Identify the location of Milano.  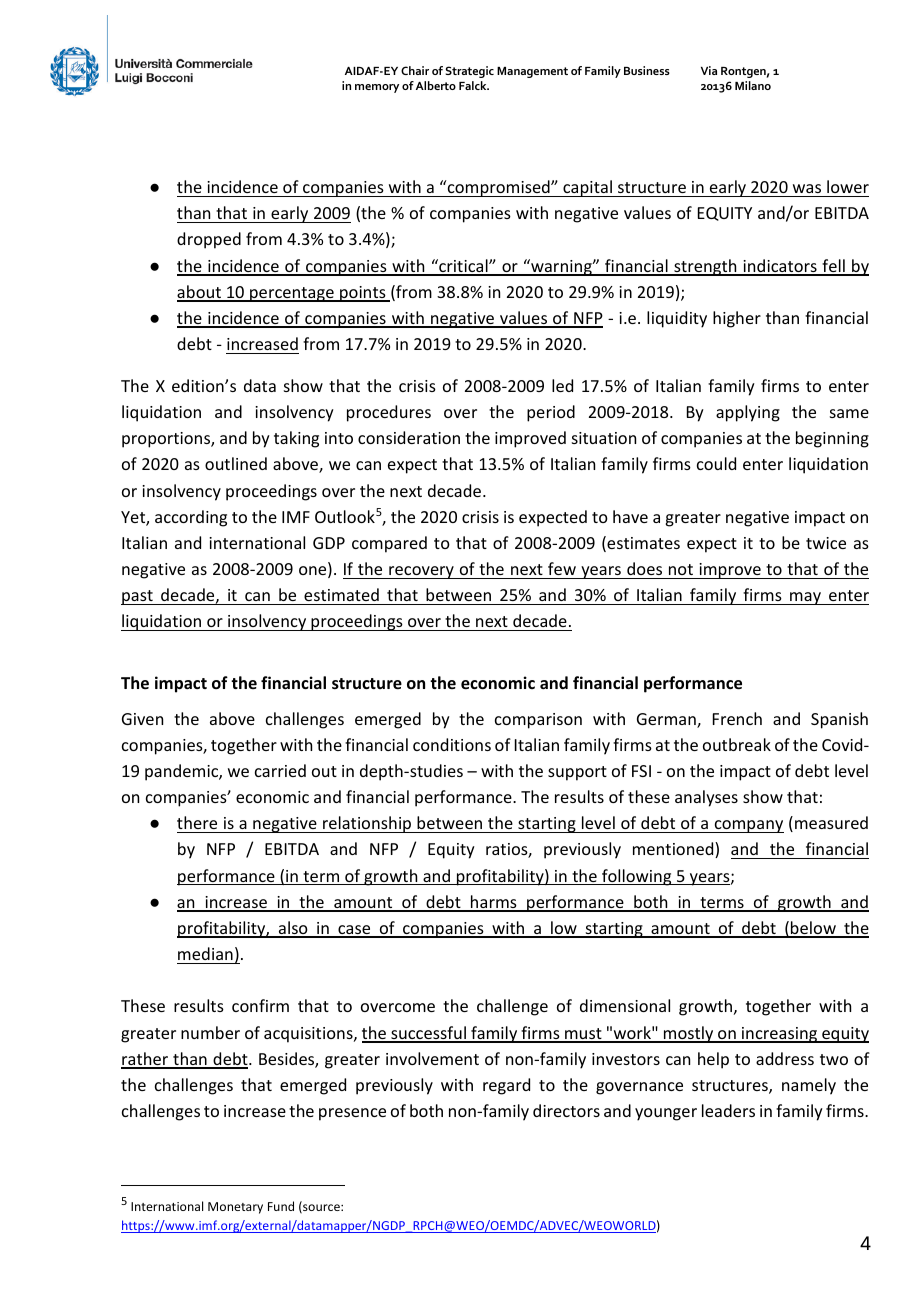
(753, 85).
